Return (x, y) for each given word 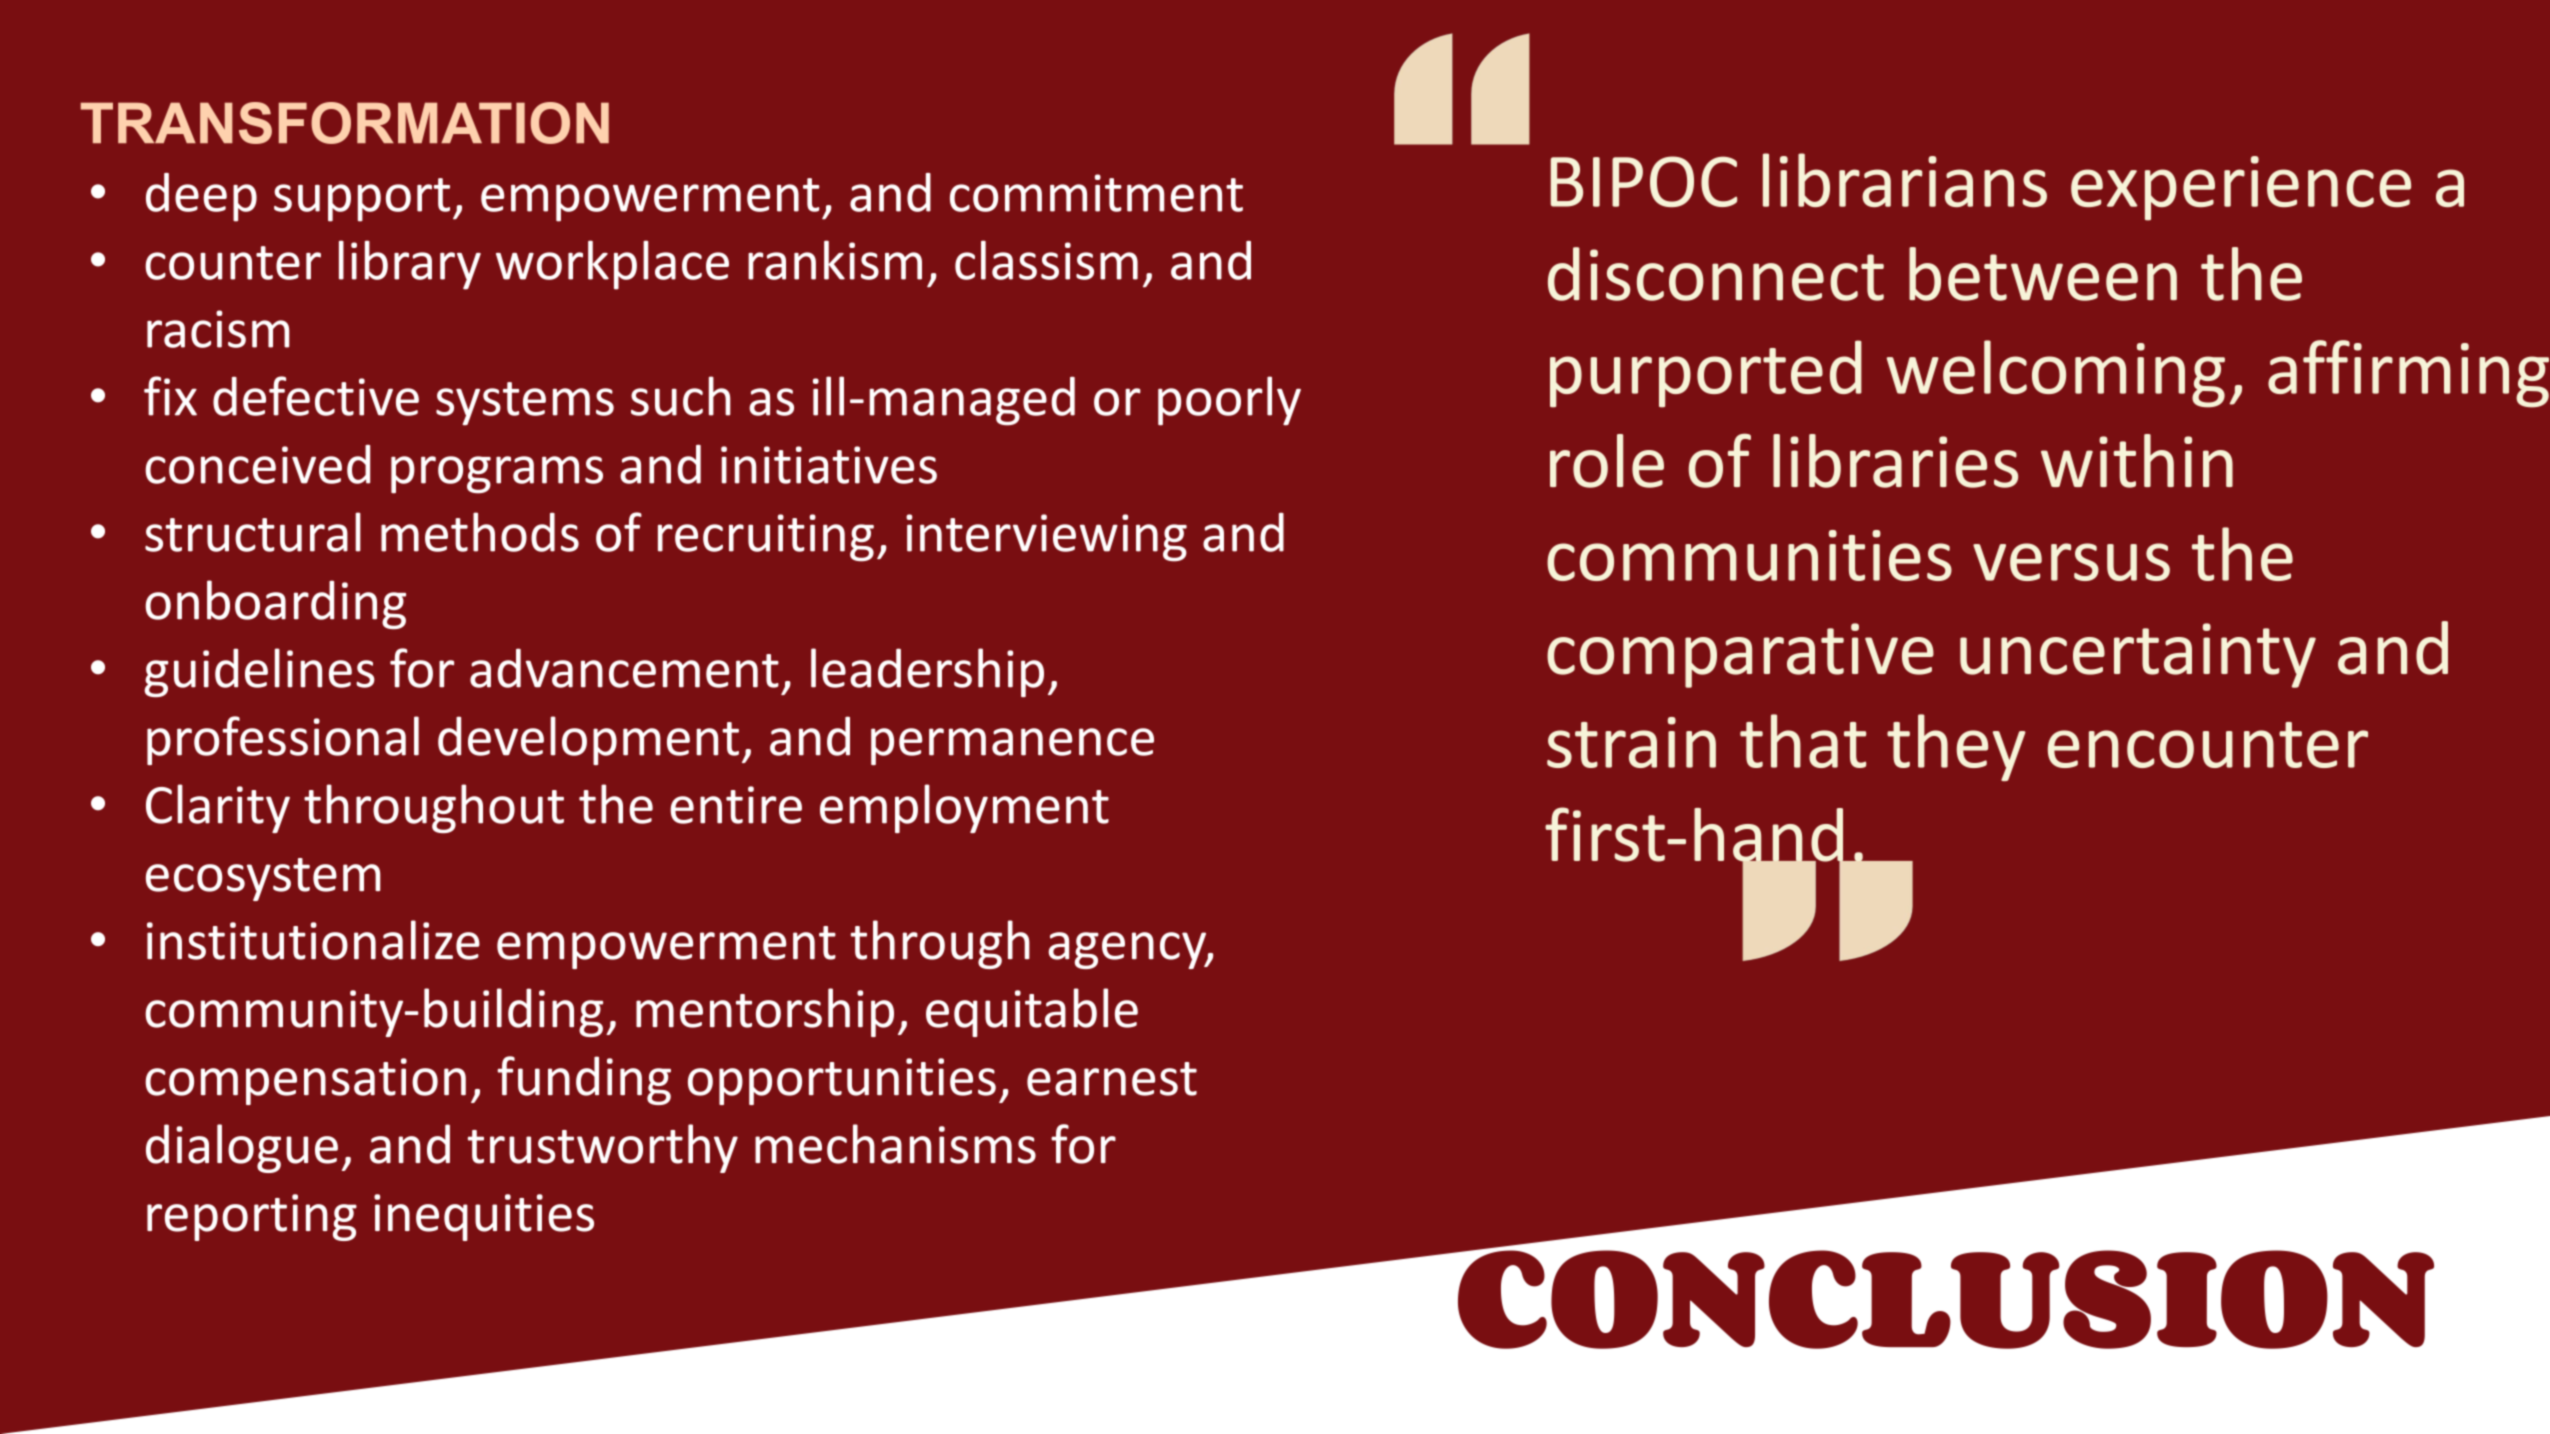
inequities (484, 1217)
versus (2071, 562)
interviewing (1046, 538)
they (1956, 747)
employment (964, 808)
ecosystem (263, 879)
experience (2241, 188)
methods (480, 532)
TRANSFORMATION (345, 123)
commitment (1096, 193)
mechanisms (895, 1144)
